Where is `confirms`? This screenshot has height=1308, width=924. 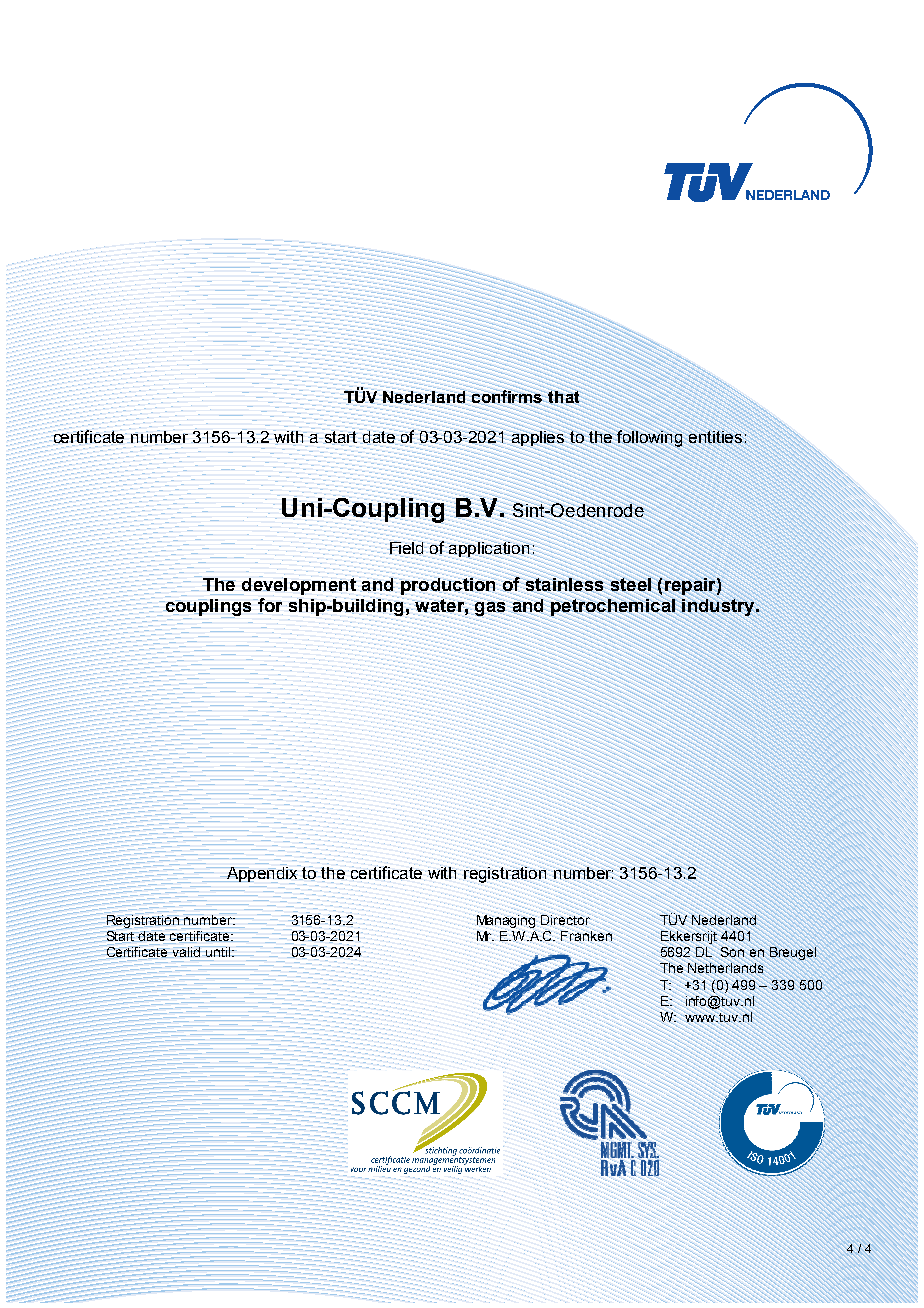 confirms is located at coordinates (507, 396).
